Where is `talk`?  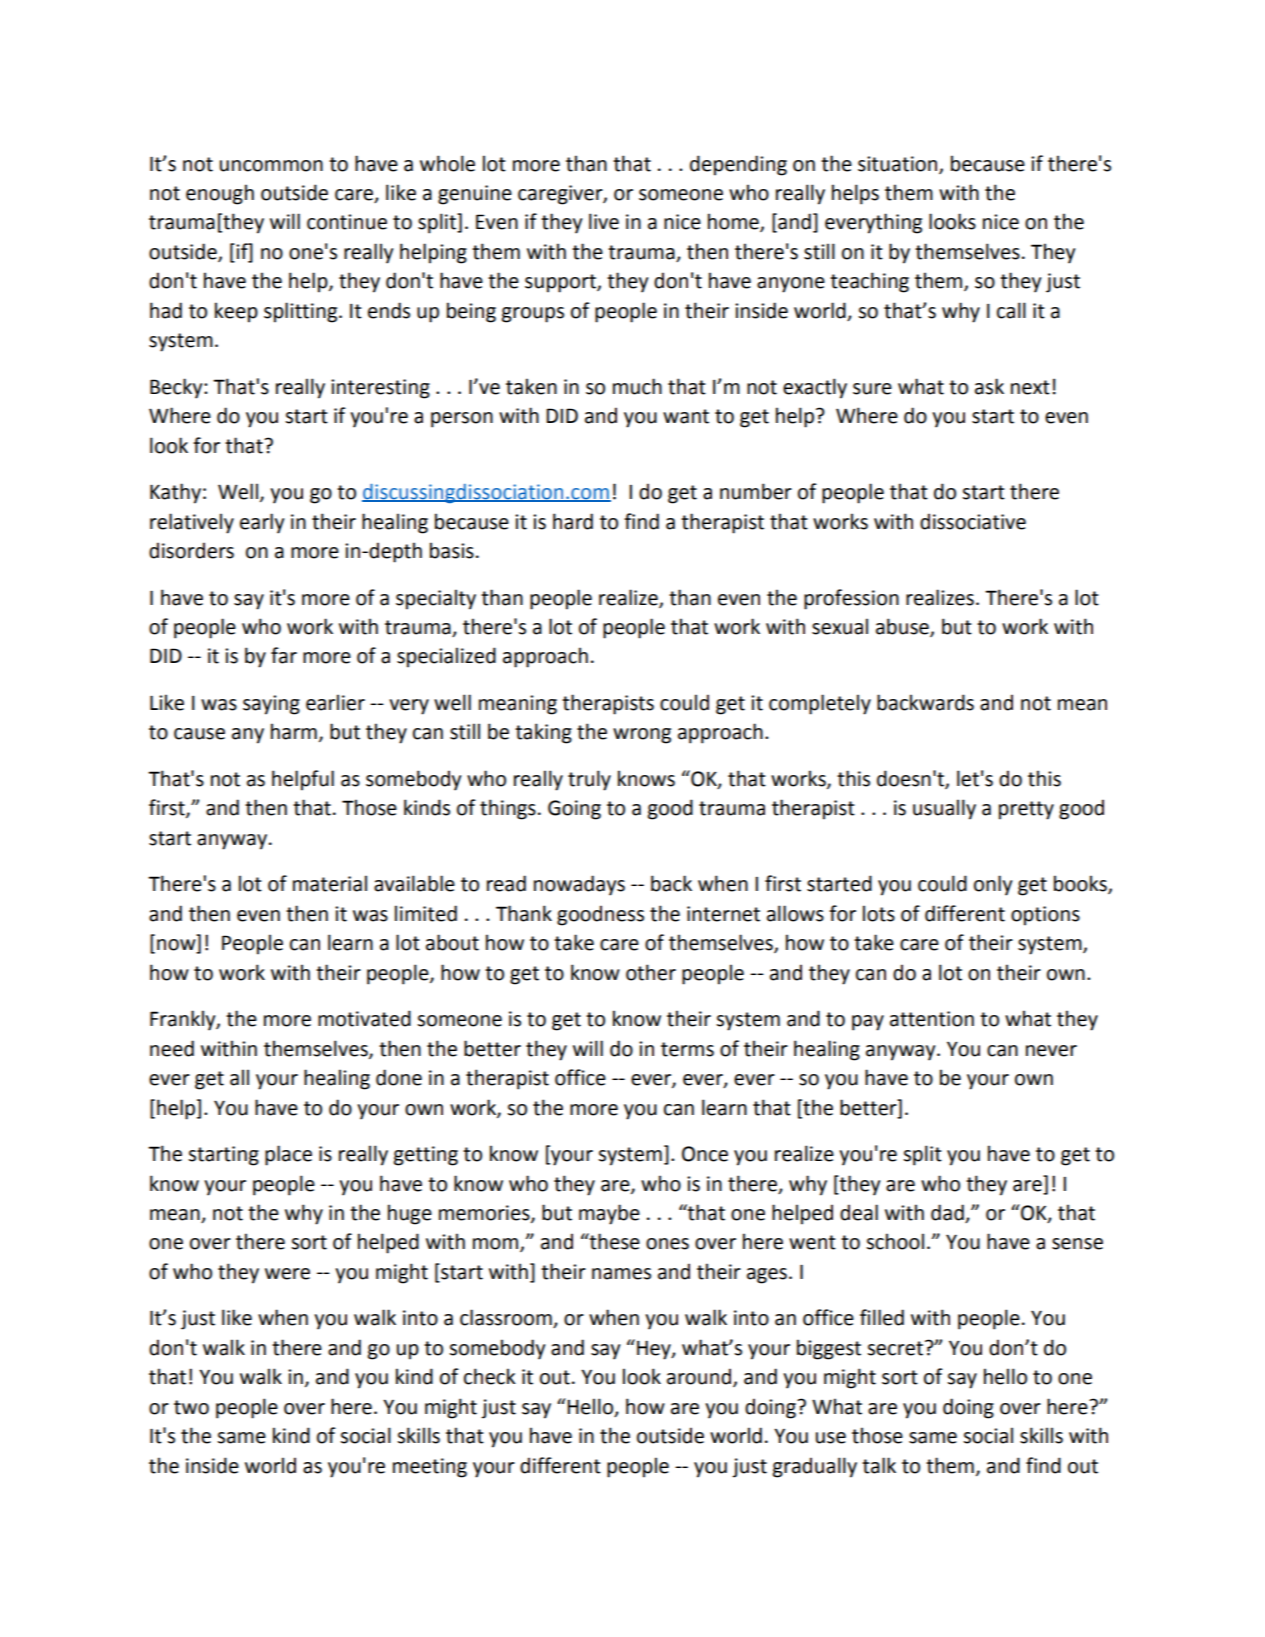 talk is located at coordinates (879, 1465).
